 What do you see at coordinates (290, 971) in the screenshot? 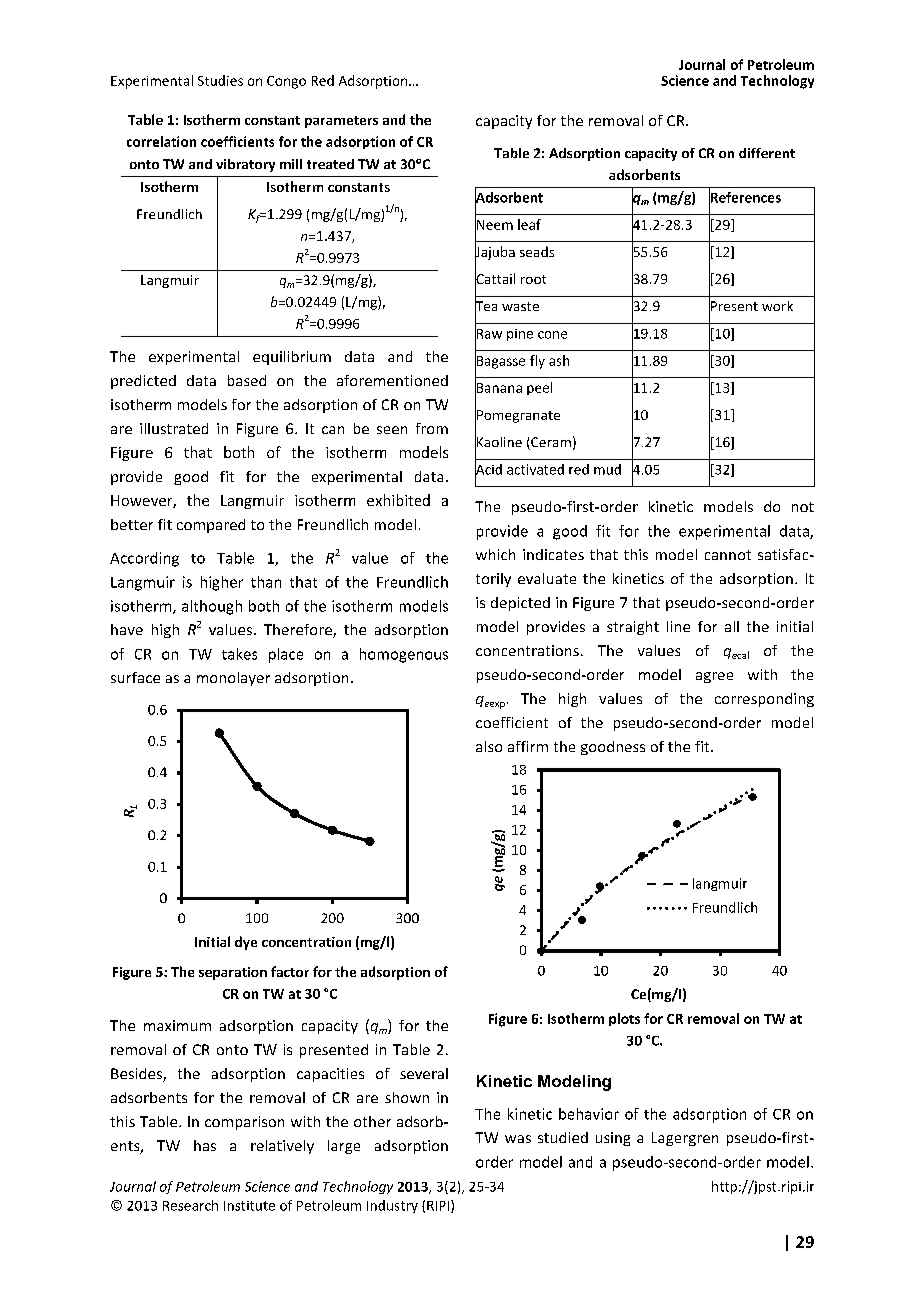
I see `factor` at bounding box center [290, 971].
